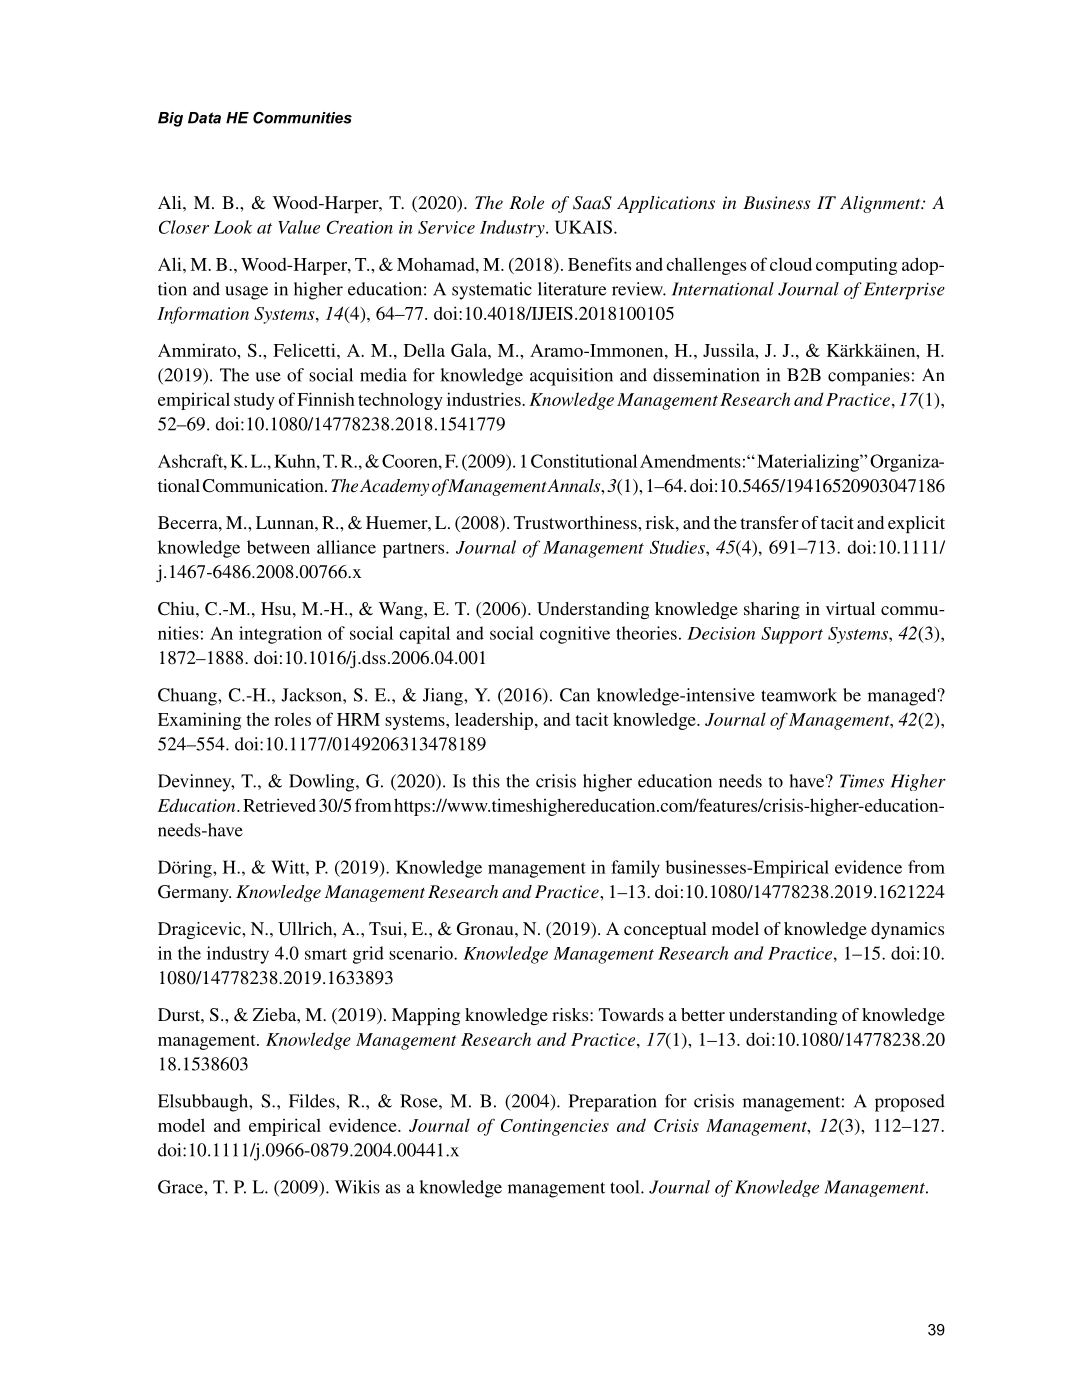  I want to click on transfer, so click(769, 522).
